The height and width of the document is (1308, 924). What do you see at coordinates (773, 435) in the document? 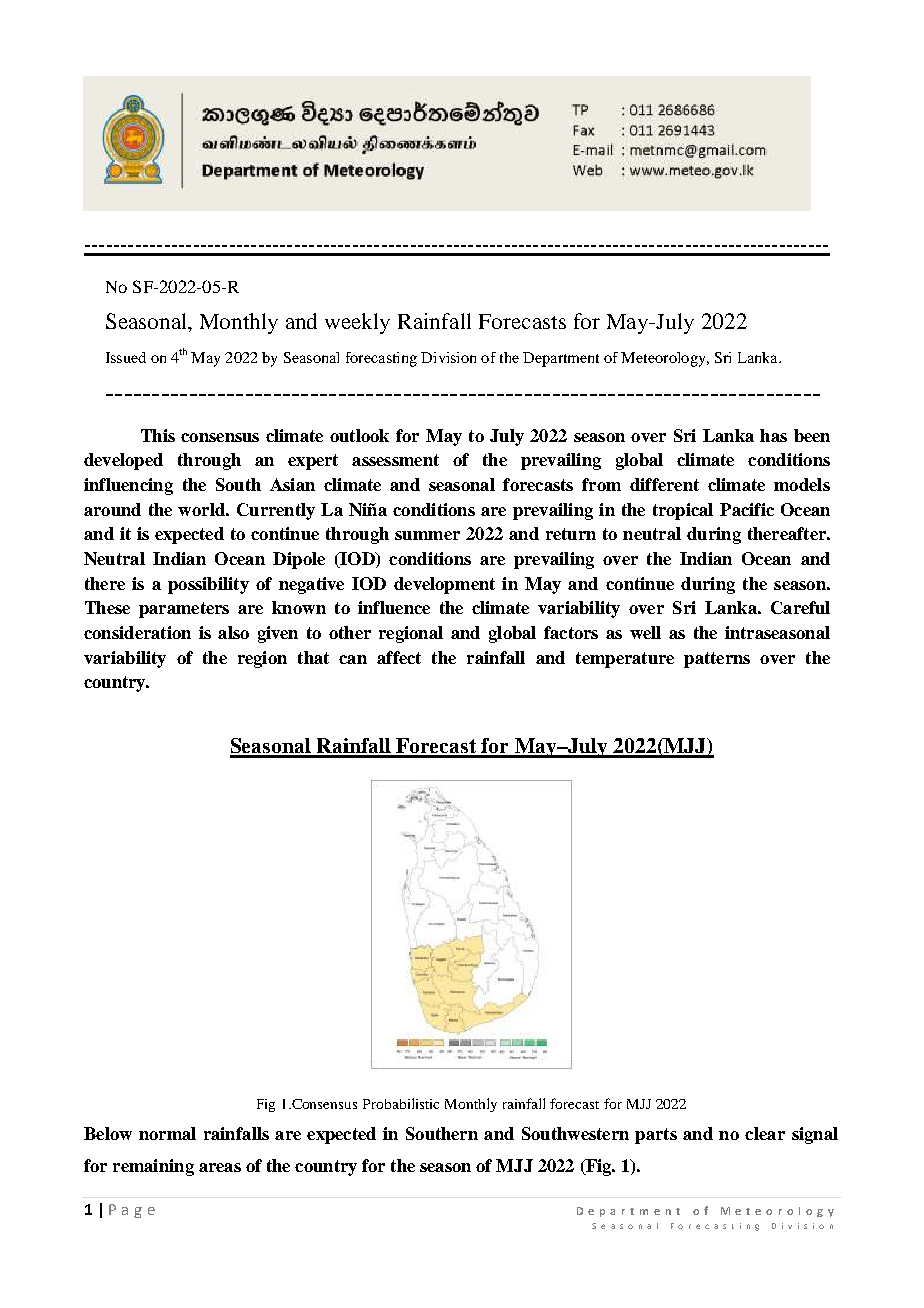
I see `has` at bounding box center [773, 435].
